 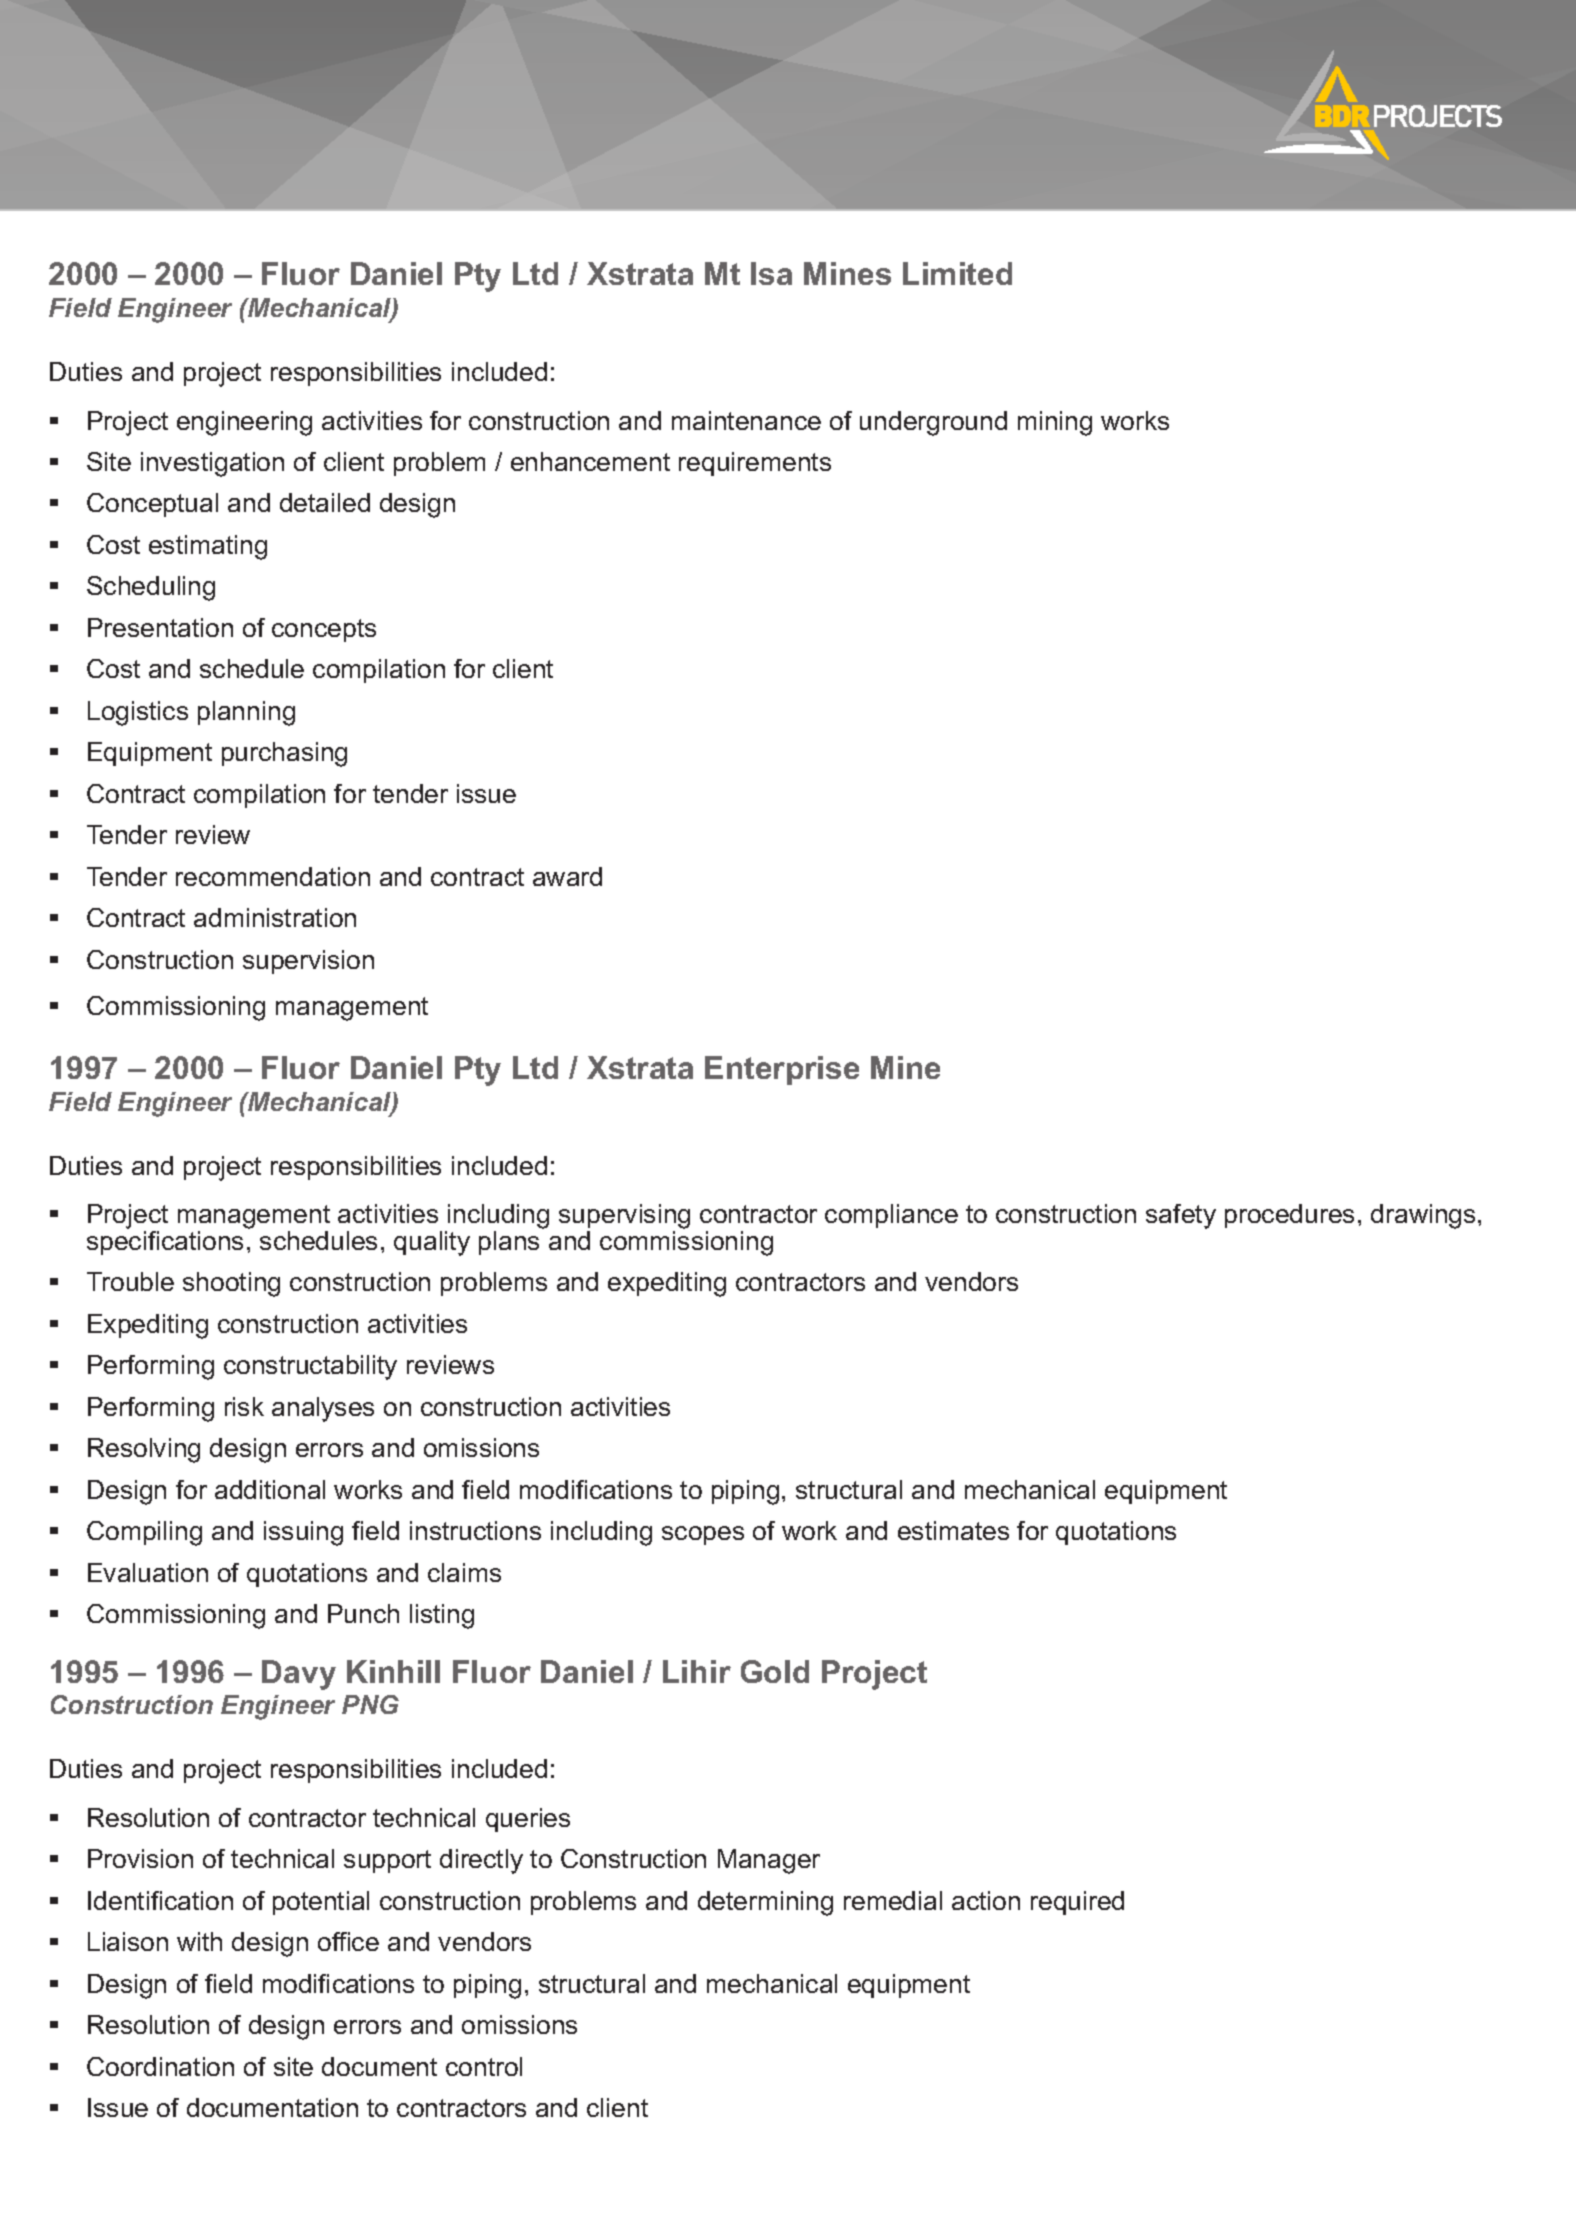 What do you see at coordinates (212, 464) in the page?
I see `investigation` at bounding box center [212, 464].
